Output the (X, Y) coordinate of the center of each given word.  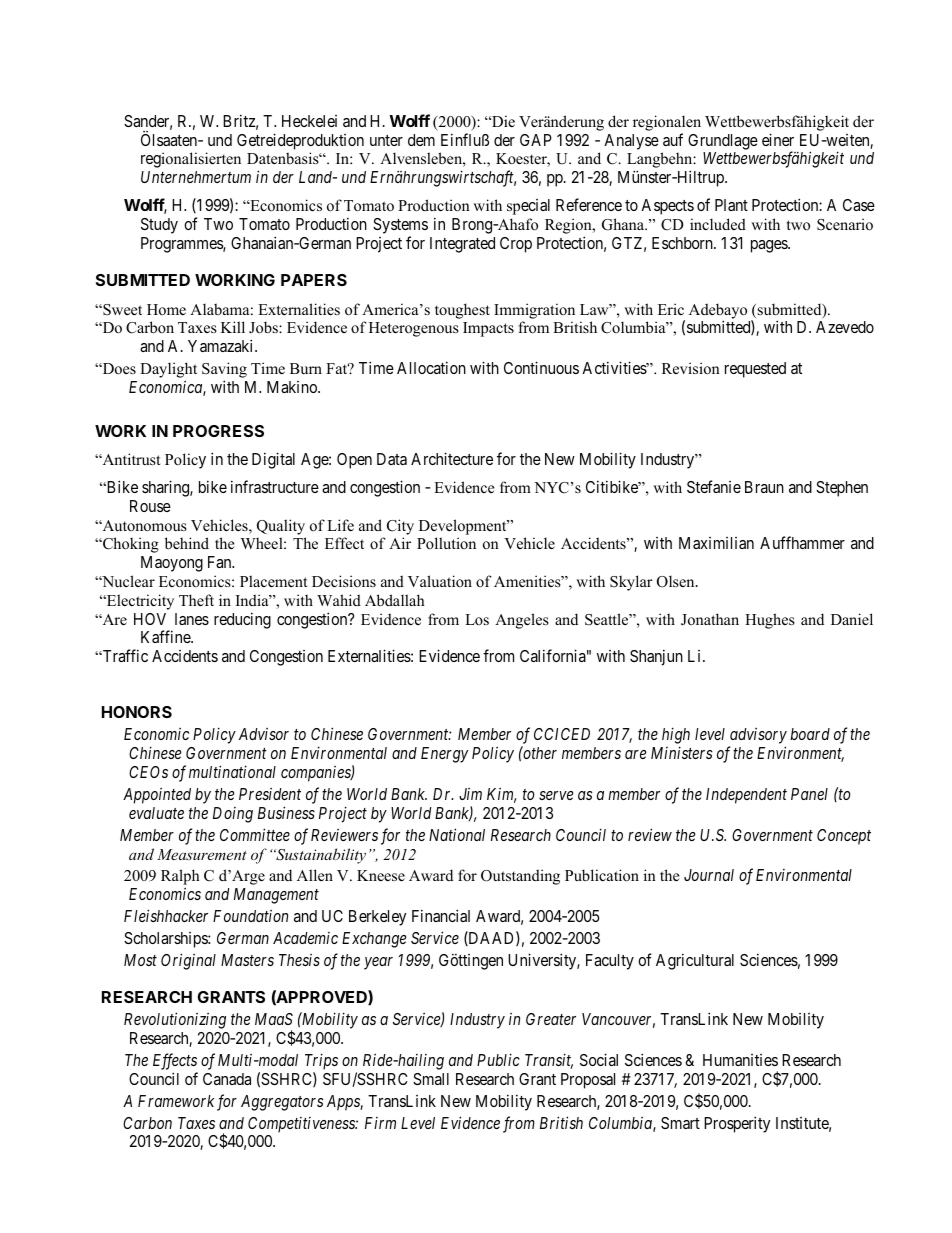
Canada (227, 1079)
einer (778, 139)
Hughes (770, 621)
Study (159, 226)
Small (431, 1079)
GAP (536, 140)
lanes (192, 619)
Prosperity (737, 1124)
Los (477, 619)
